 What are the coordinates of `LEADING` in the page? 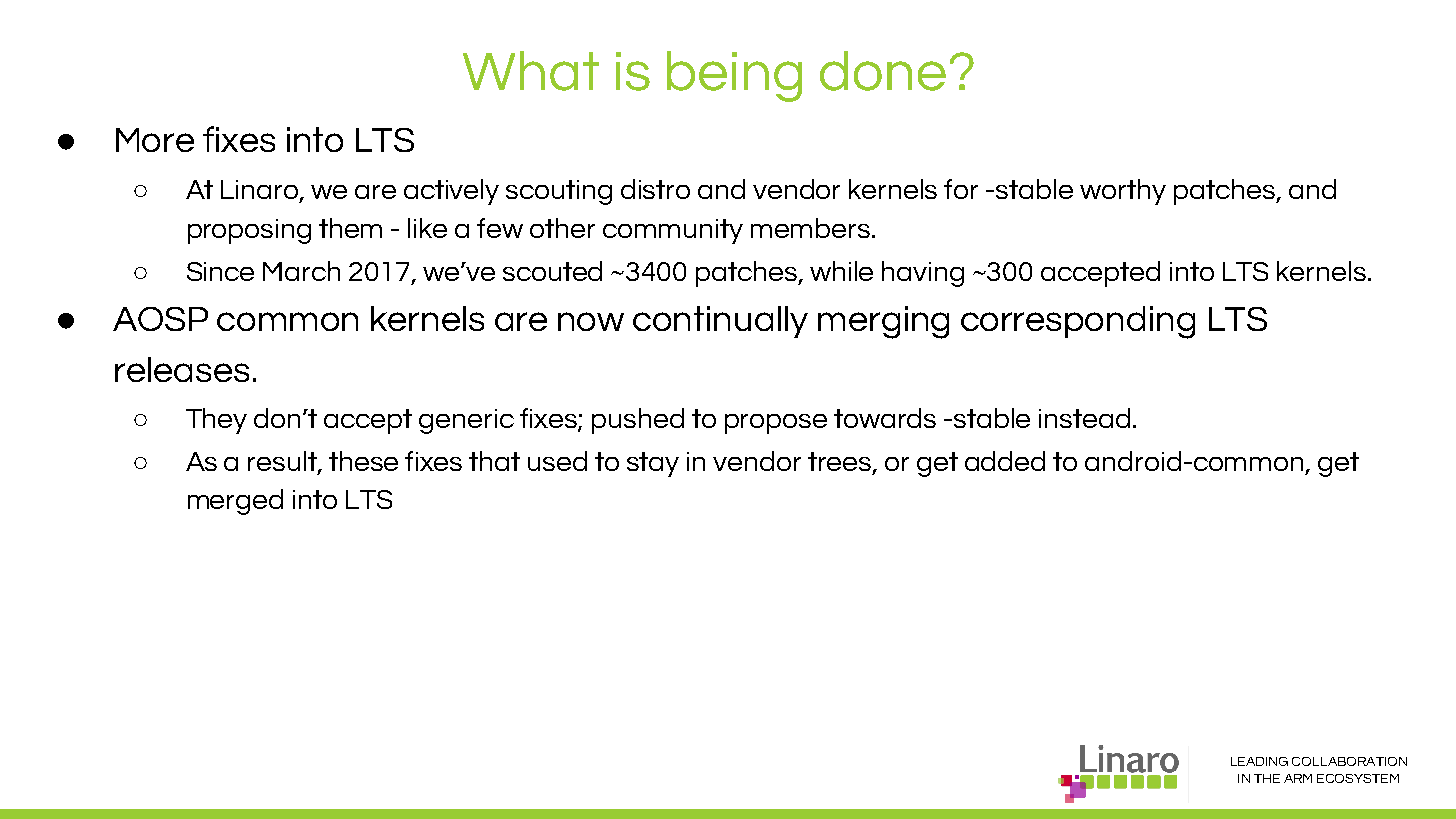 It's located at (1259, 761).
